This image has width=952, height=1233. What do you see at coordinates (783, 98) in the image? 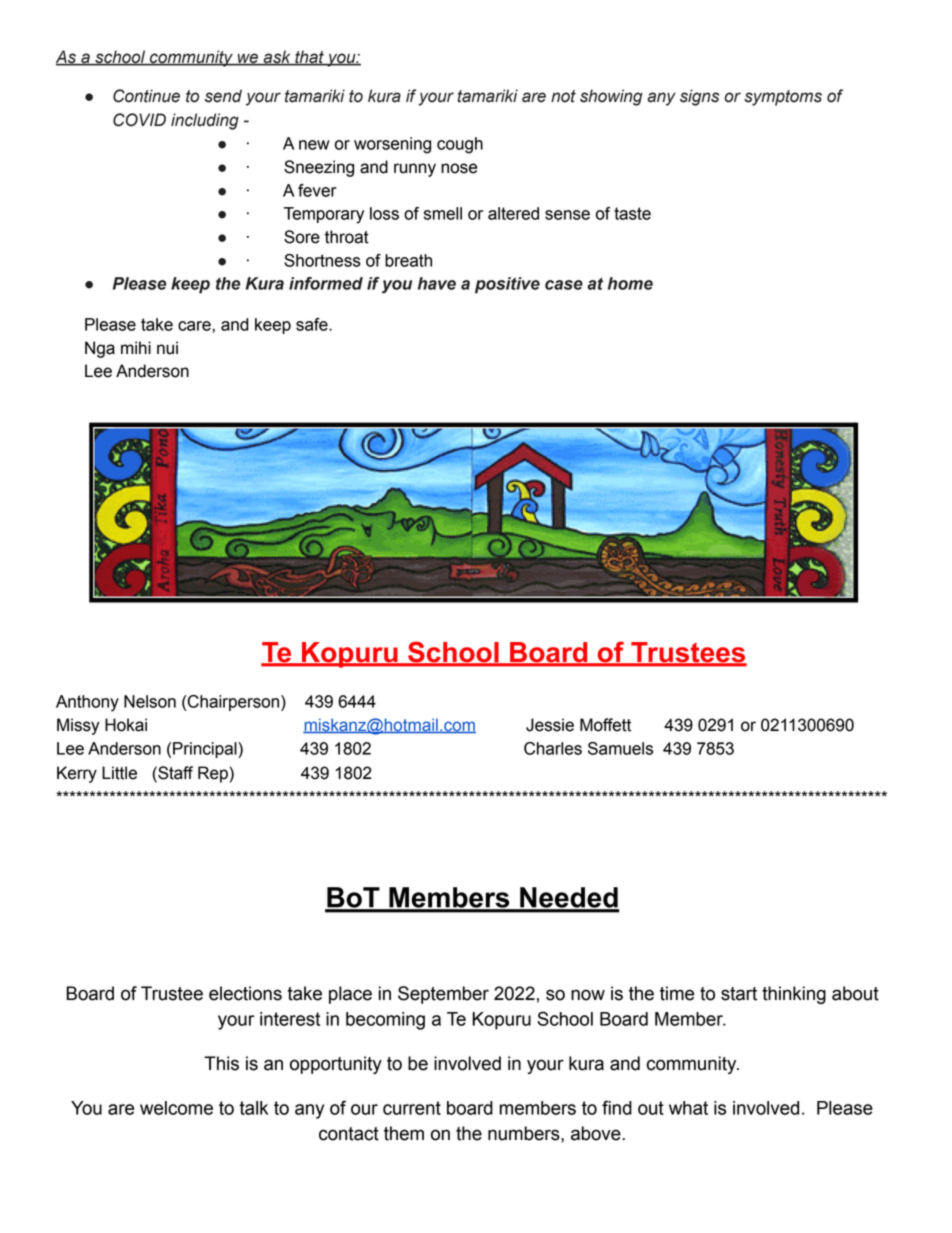
I see `symptoms` at bounding box center [783, 98].
